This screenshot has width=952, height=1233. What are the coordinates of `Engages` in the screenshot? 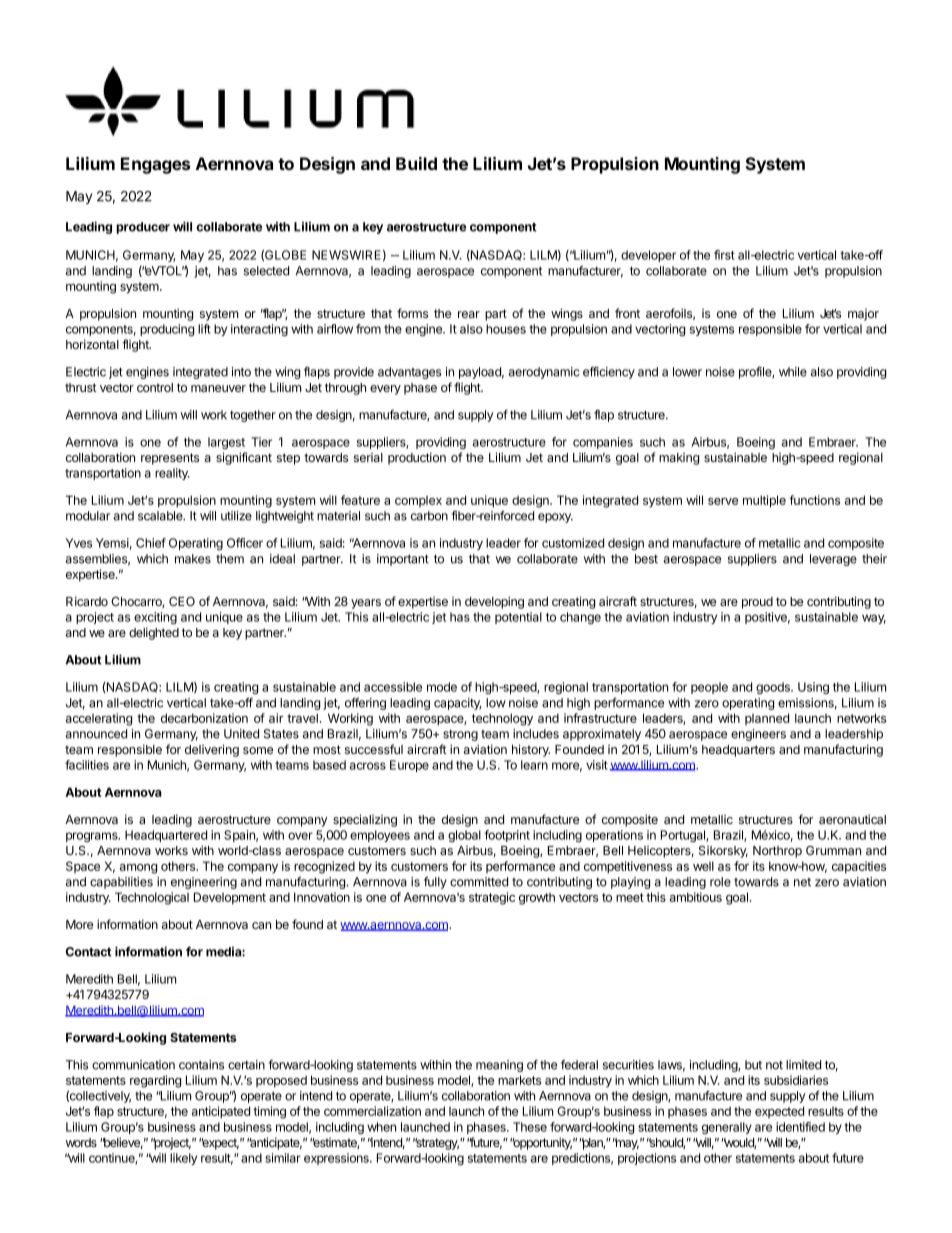 It's located at (155, 165).
